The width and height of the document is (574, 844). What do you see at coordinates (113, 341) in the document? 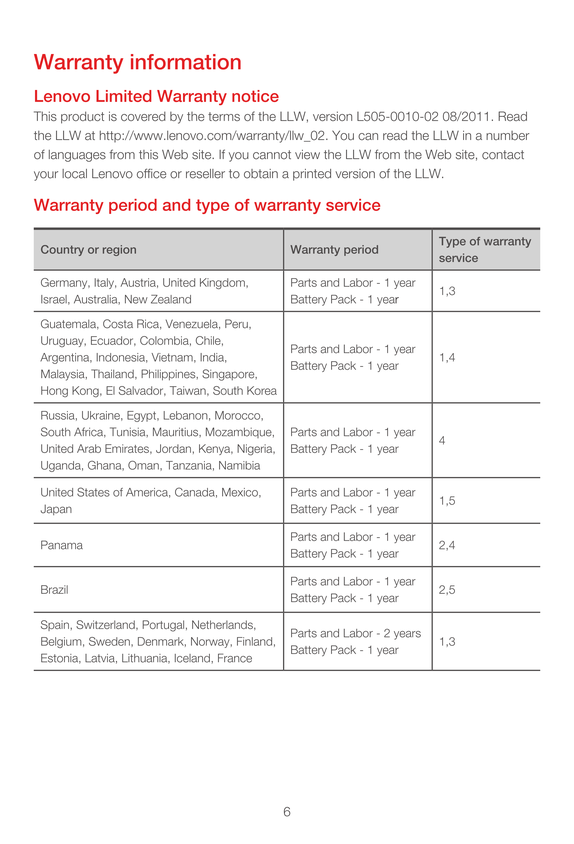
I see `Ecuador` at bounding box center [113, 341].
